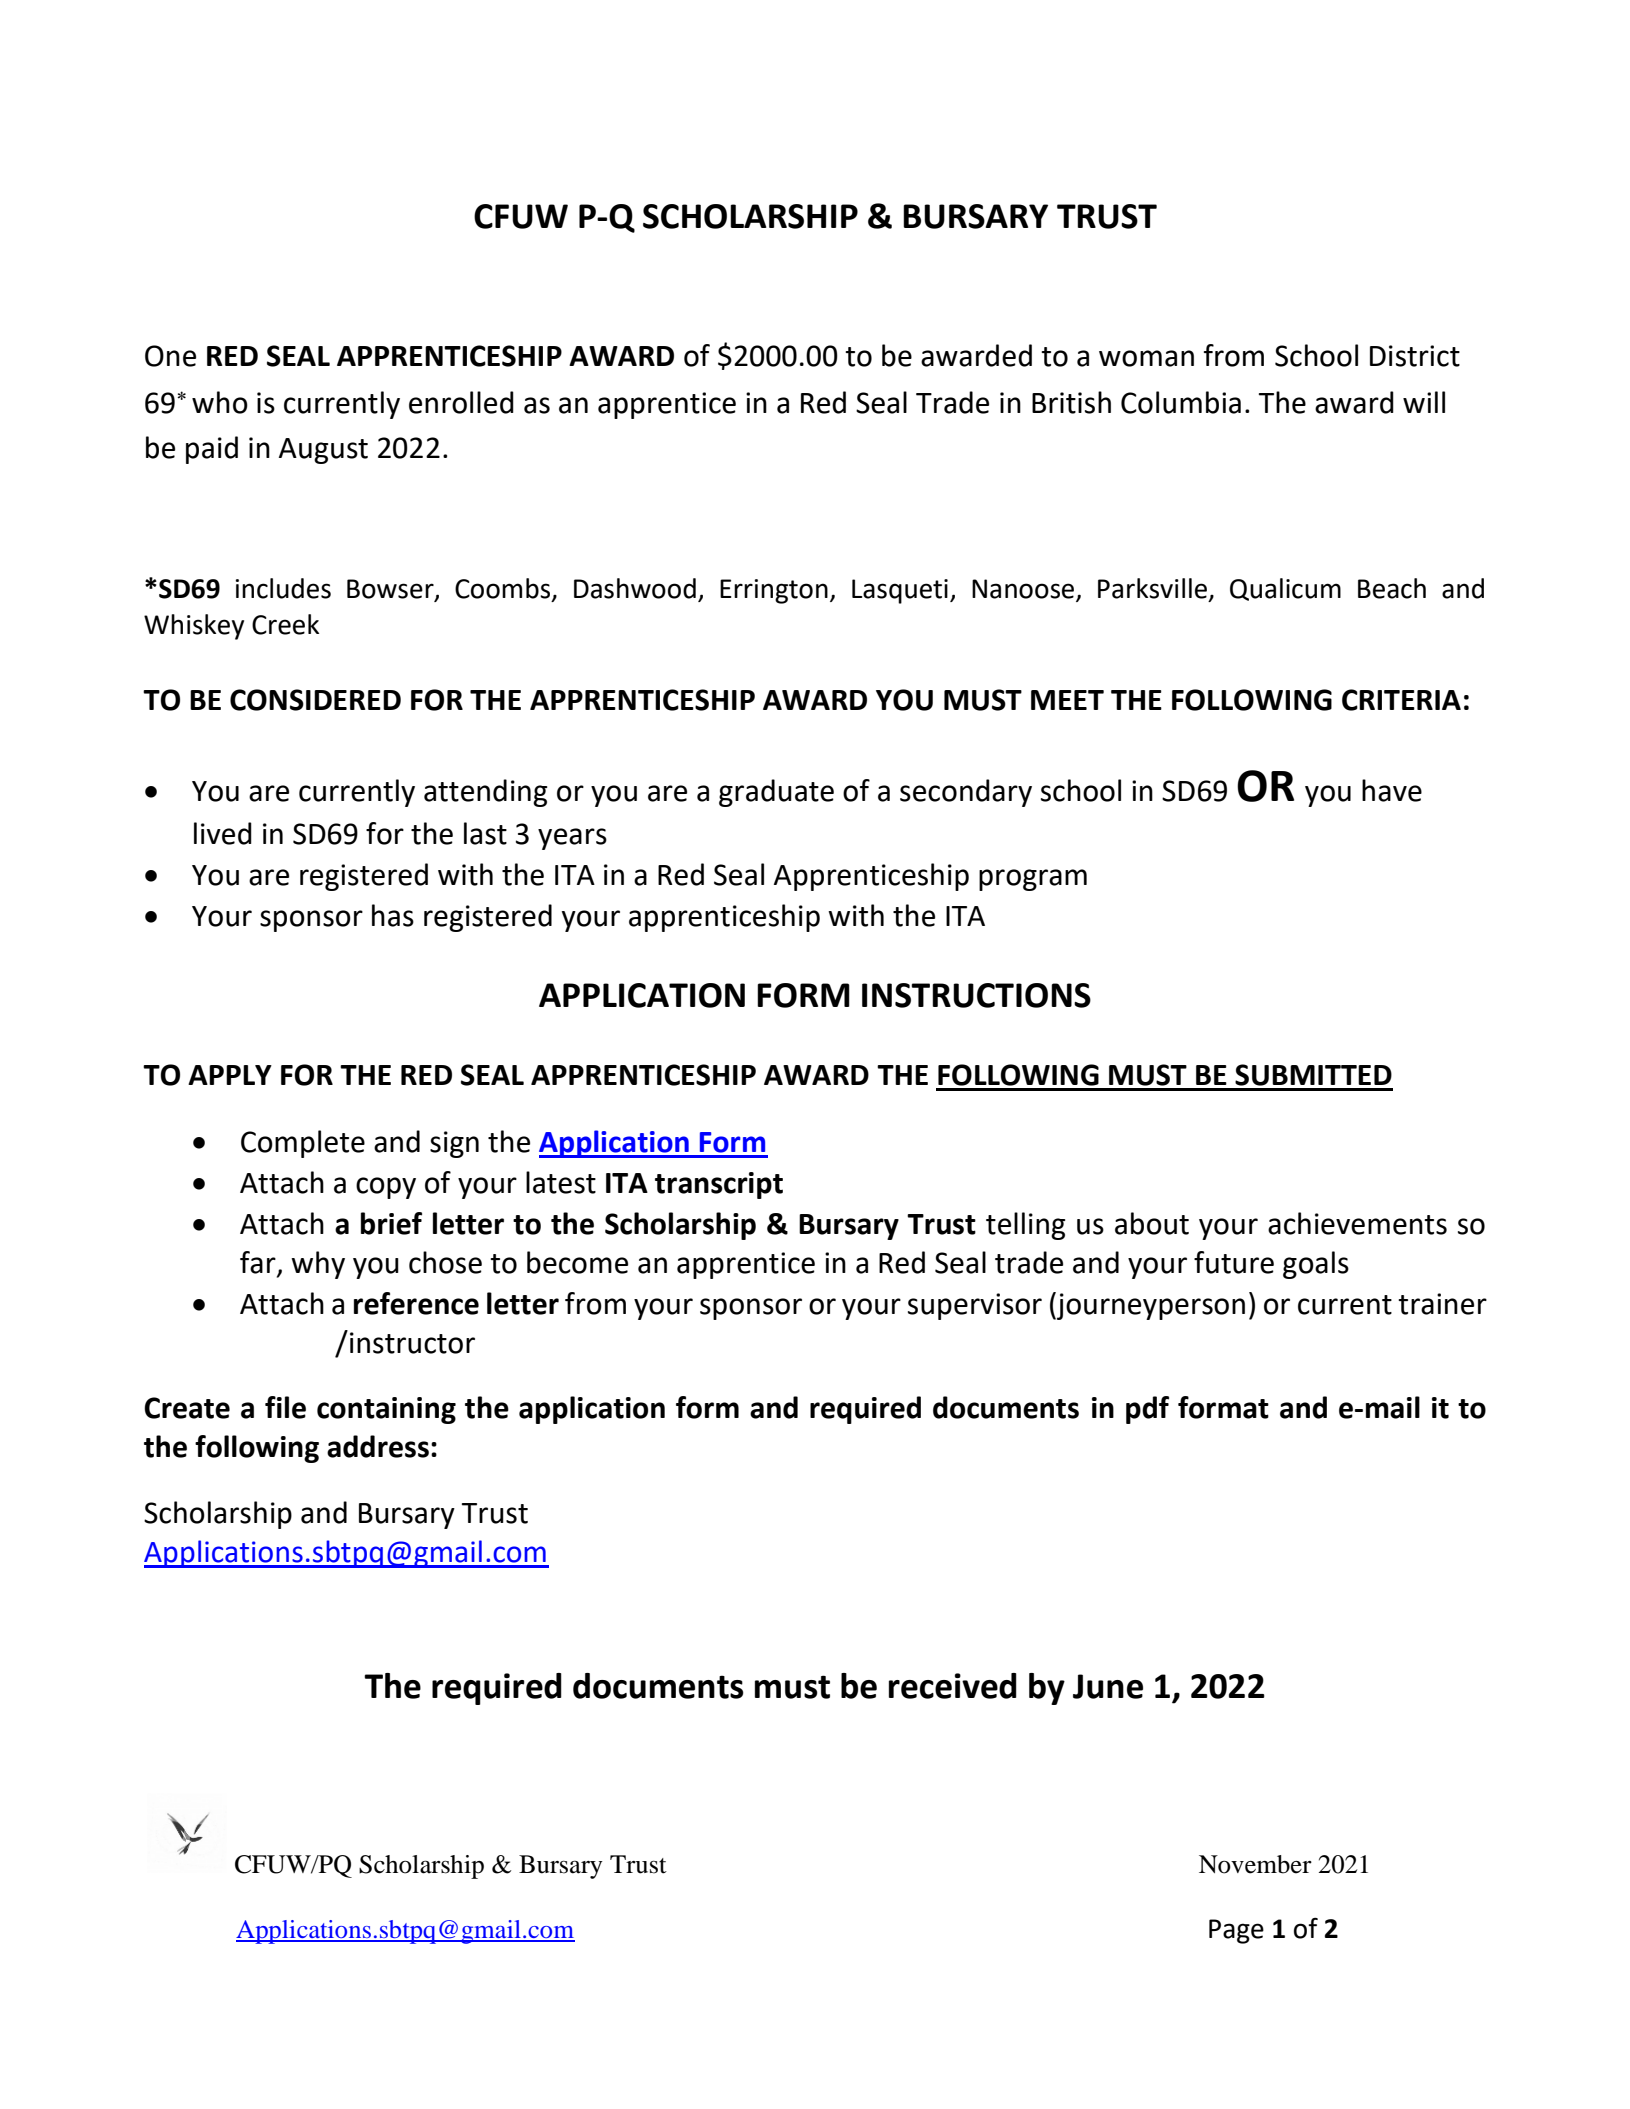  What do you see at coordinates (323, 451) in the page?
I see `August` at bounding box center [323, 451].
